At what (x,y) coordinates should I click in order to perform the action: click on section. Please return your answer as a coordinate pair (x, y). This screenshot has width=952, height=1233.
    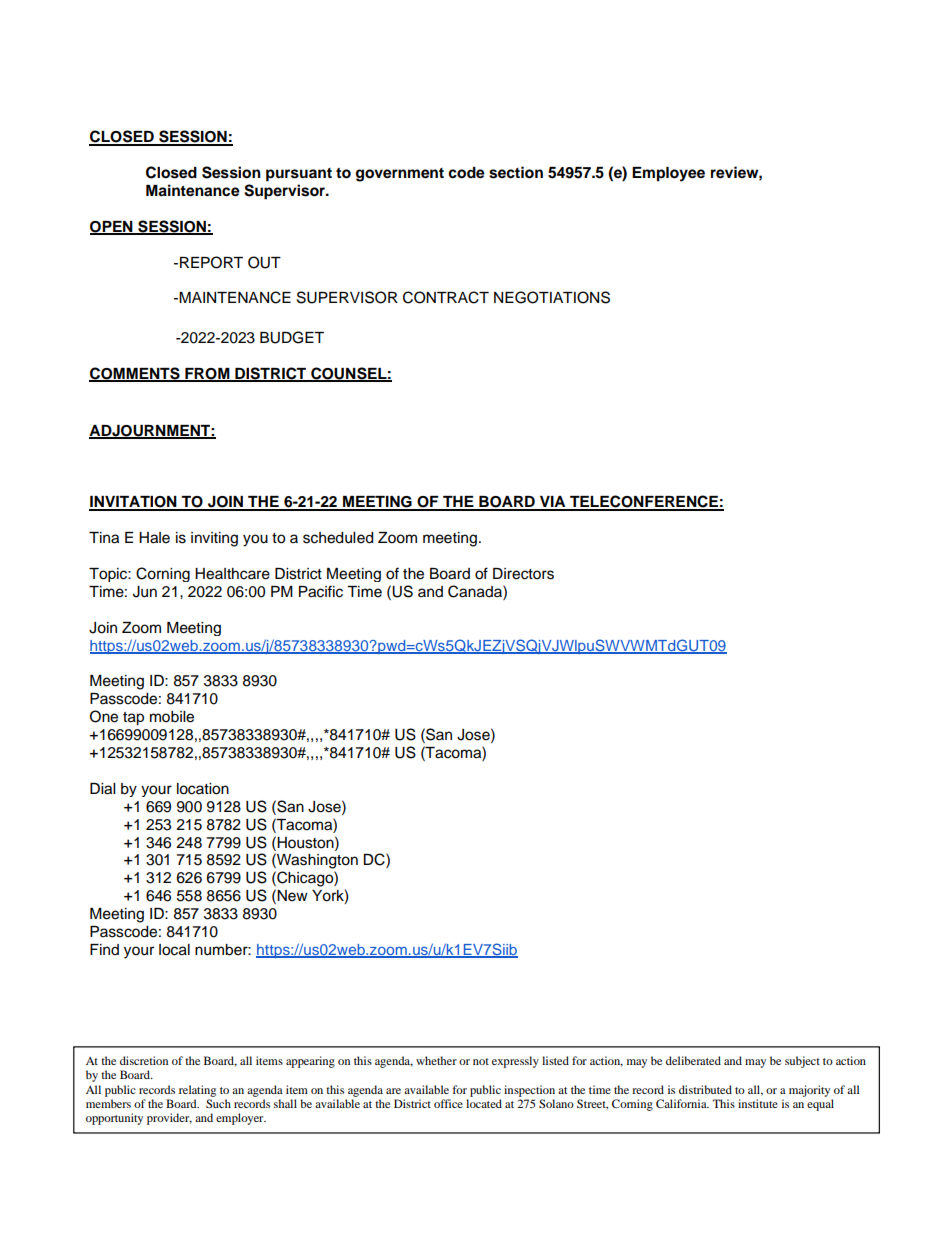
    Looking at the image, I should click on (516, 172).
